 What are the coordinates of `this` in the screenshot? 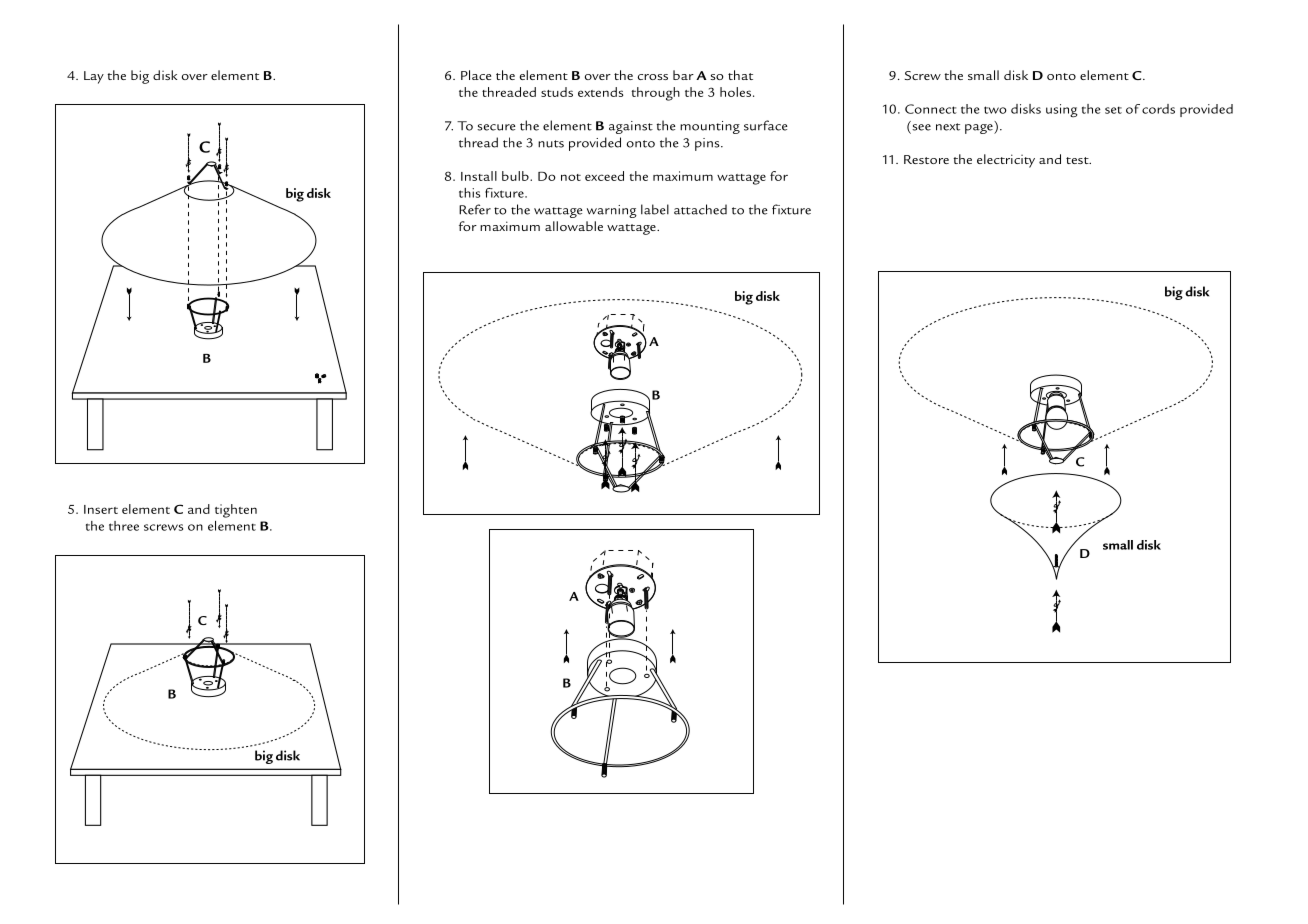 It's located at (469, 193).
